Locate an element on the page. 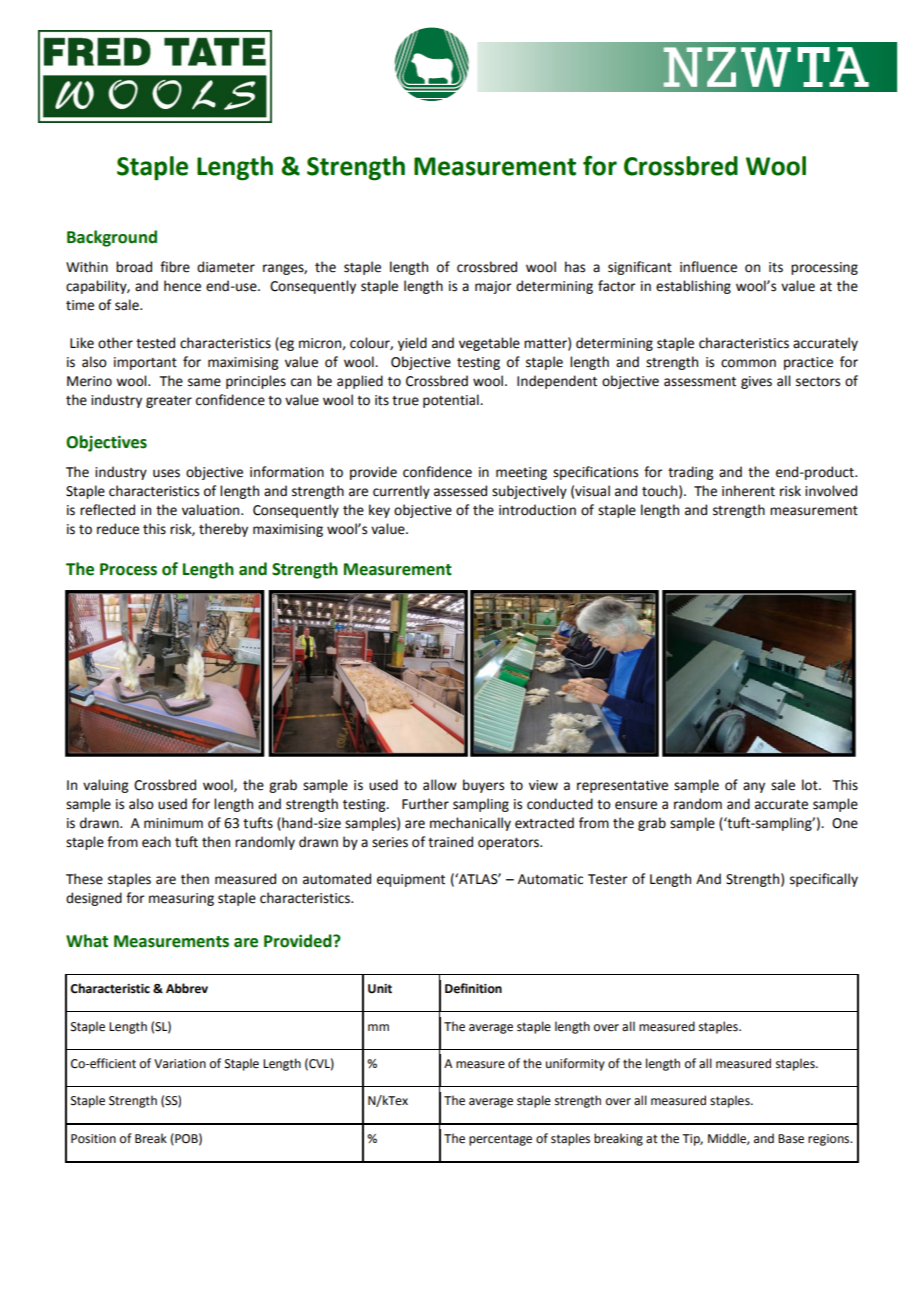  influence is located at coordinates (708, 267).
